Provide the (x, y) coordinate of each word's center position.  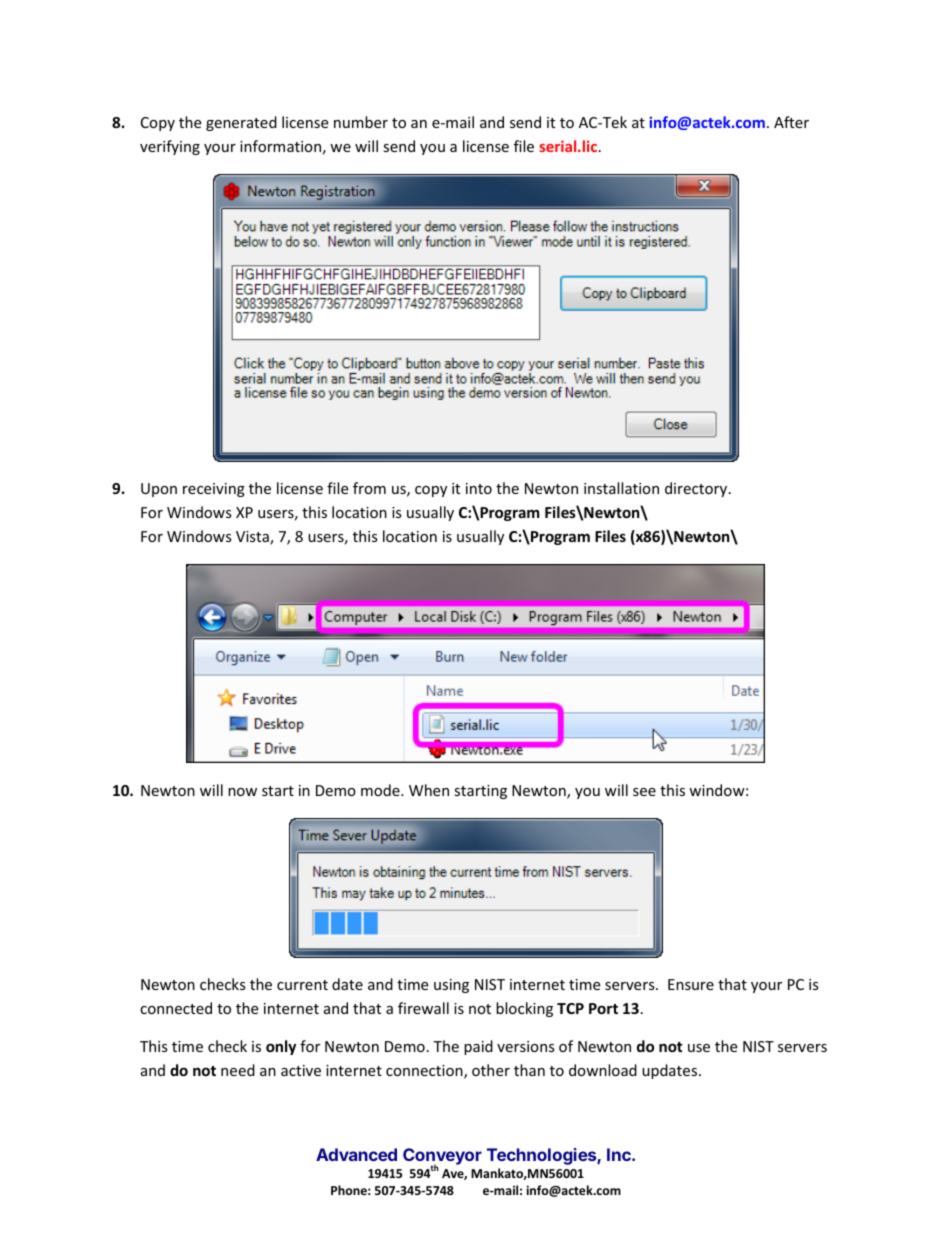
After (791, 122)
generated (241, 123)
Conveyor (442, 1157)
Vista (253, 538)
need (238, 1070)
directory (697, 489)
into (479, 488)
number (361, 122)
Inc (620, 1154)
